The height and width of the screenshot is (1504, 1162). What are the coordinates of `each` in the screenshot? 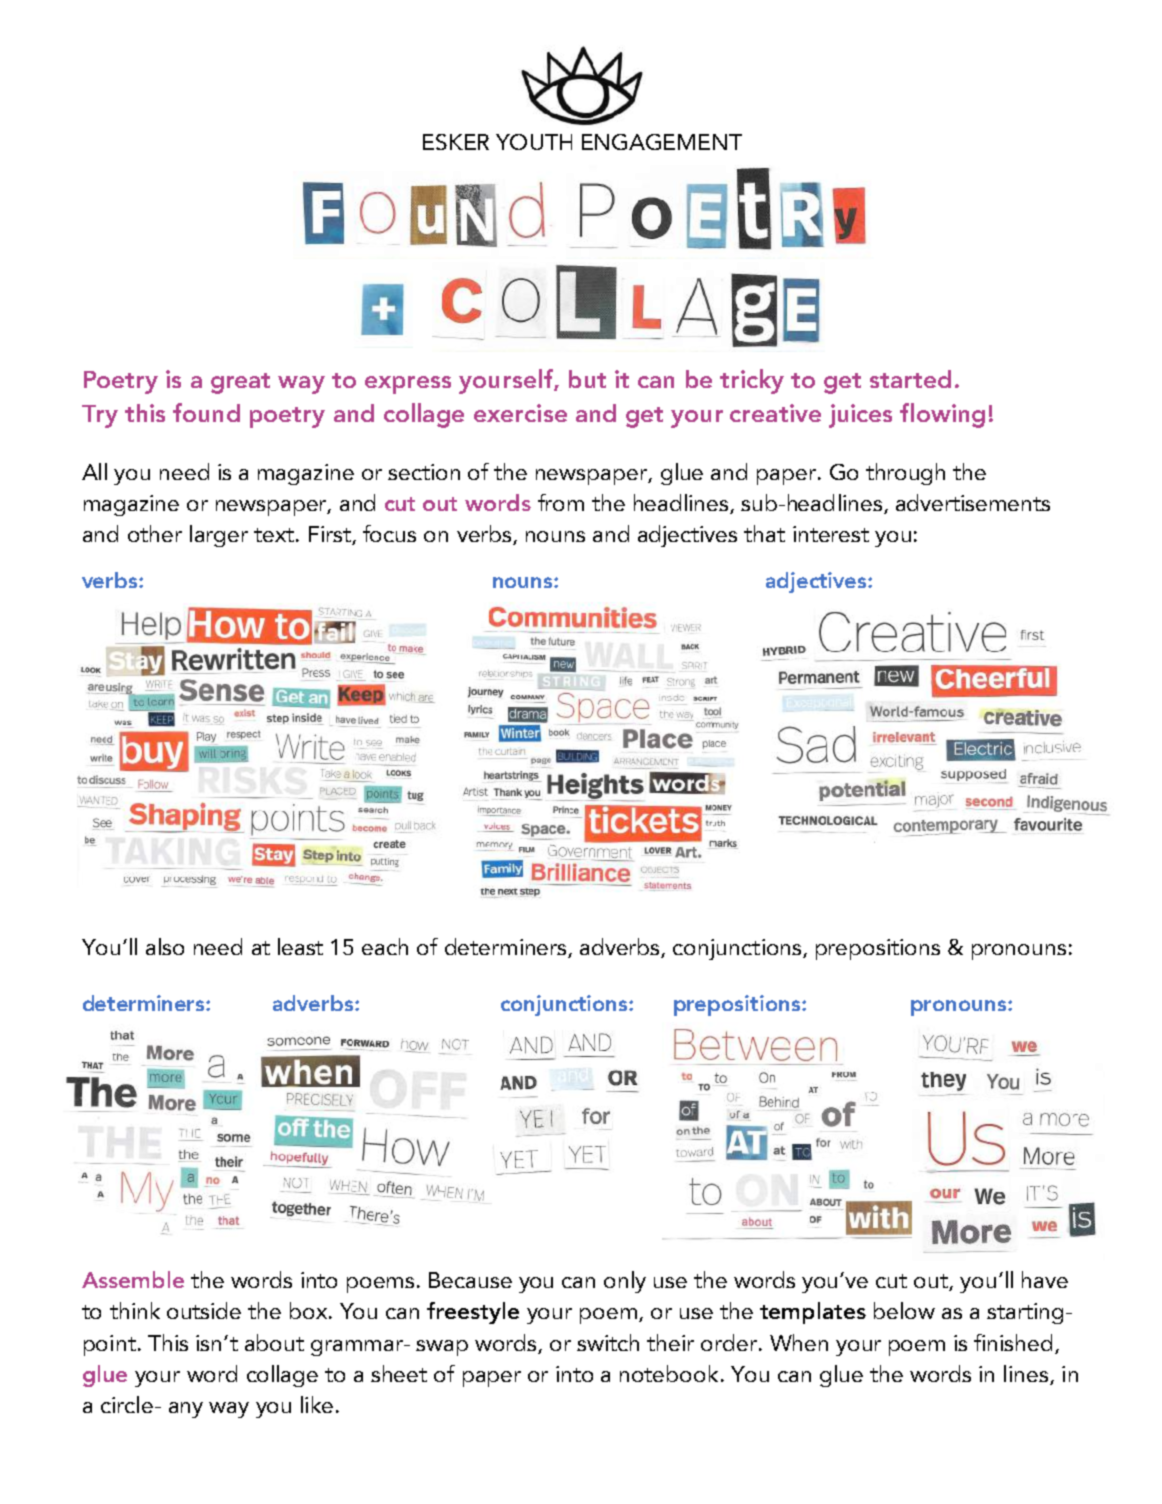 It's located at (385, 946).
